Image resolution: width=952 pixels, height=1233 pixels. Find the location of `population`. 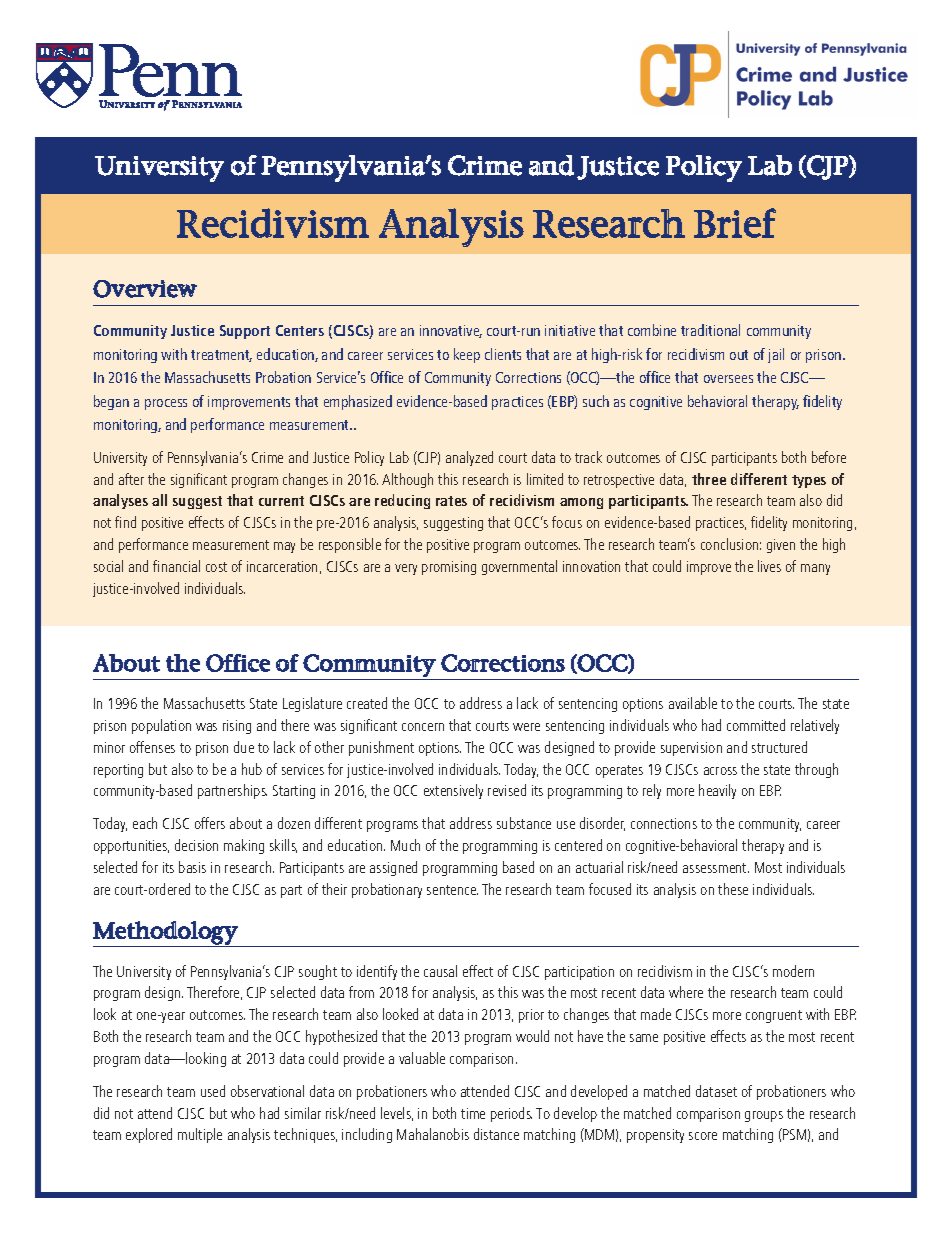

population is located at coordinates (161, 726).
